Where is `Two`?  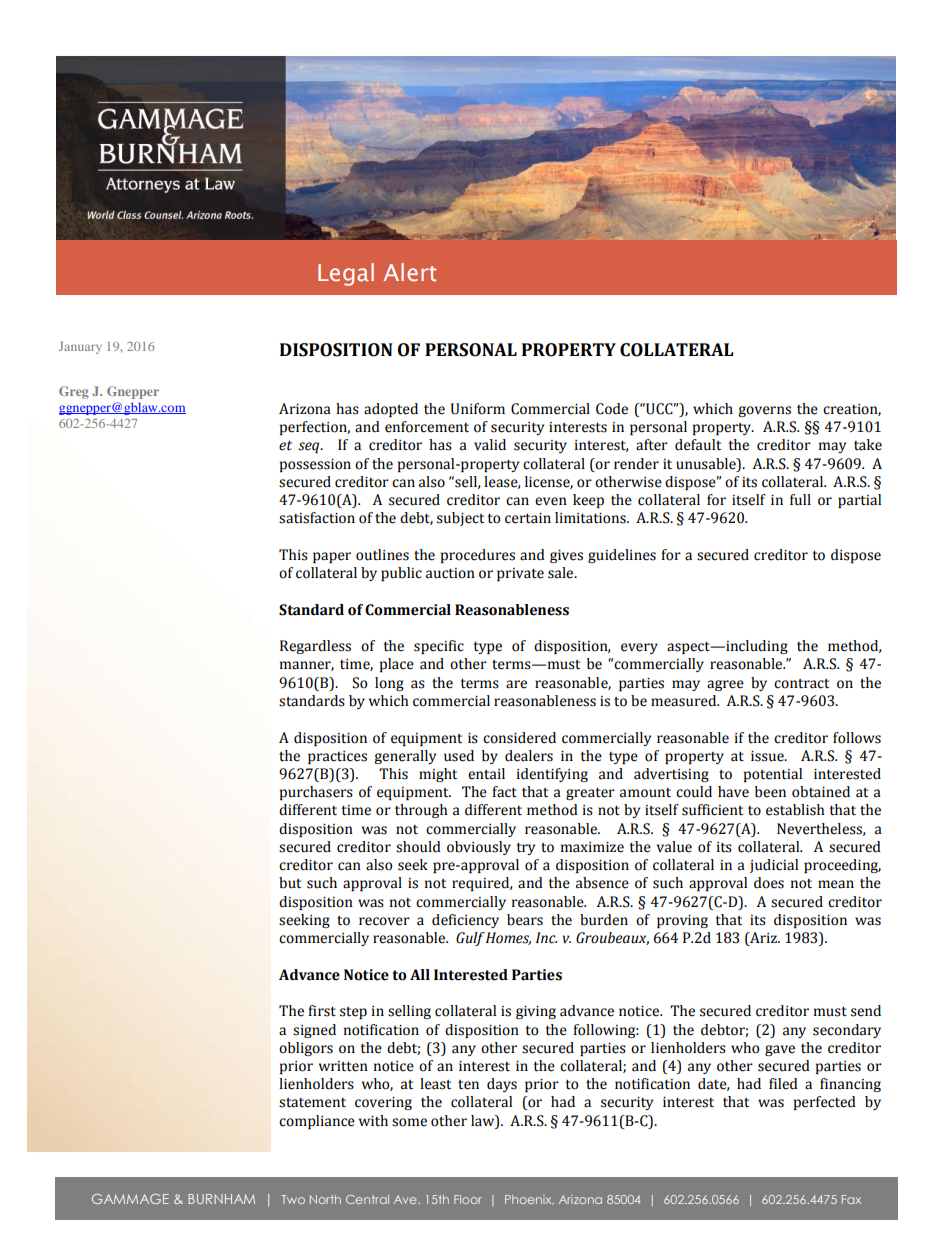 Two is located at coordinates (293, 1199).
